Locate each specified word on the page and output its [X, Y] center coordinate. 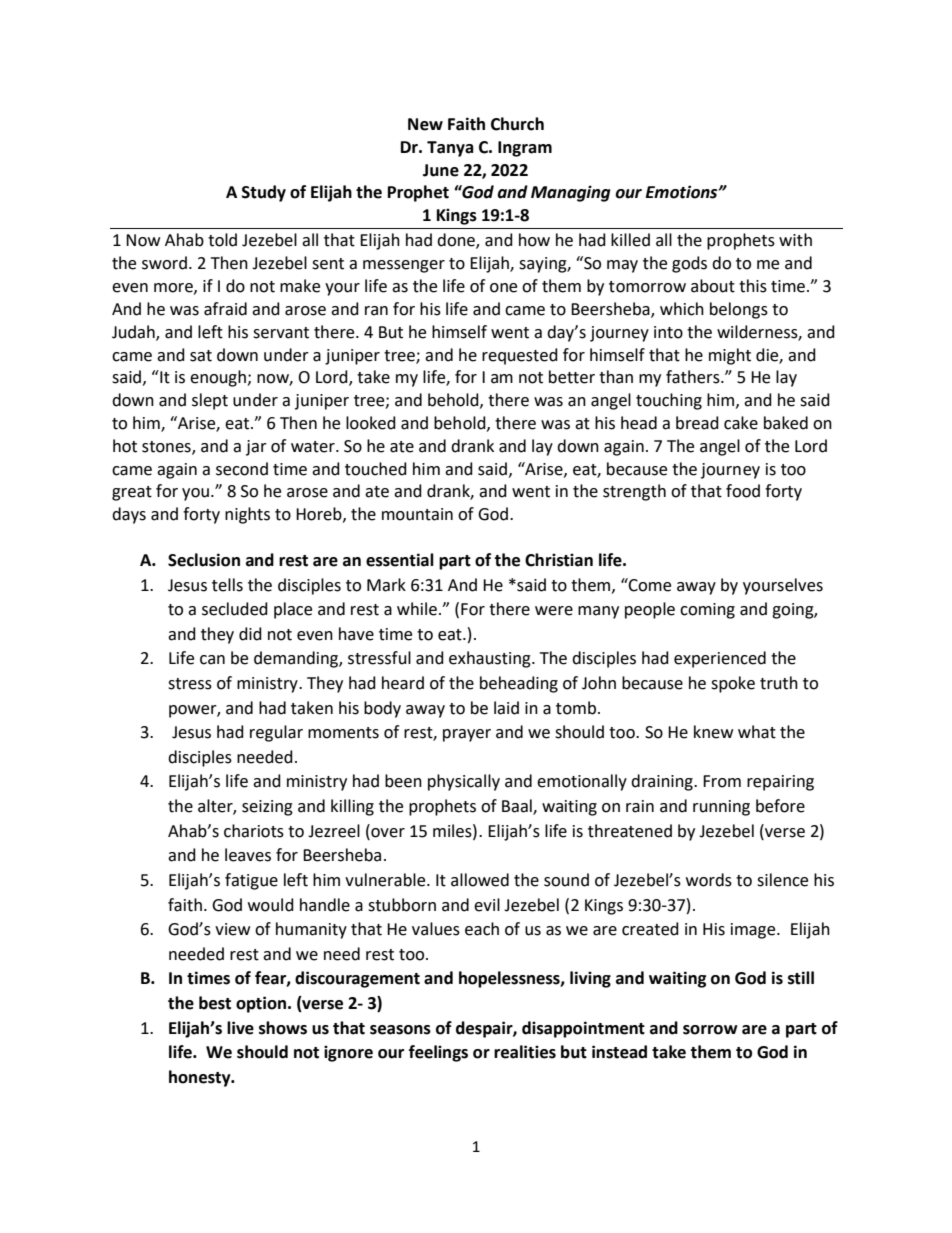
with [795, 240]
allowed [480, 880]
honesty [201, 1078]
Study [264, 193]
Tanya [450, 149]
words [709, 880]
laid [506, 708]
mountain [417, 514]
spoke [733, 684]
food [743, 491]
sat [201, 356]
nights [247, 515]
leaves [248, 855]
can [212, 660]
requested [520, 356]
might [730, 356]
